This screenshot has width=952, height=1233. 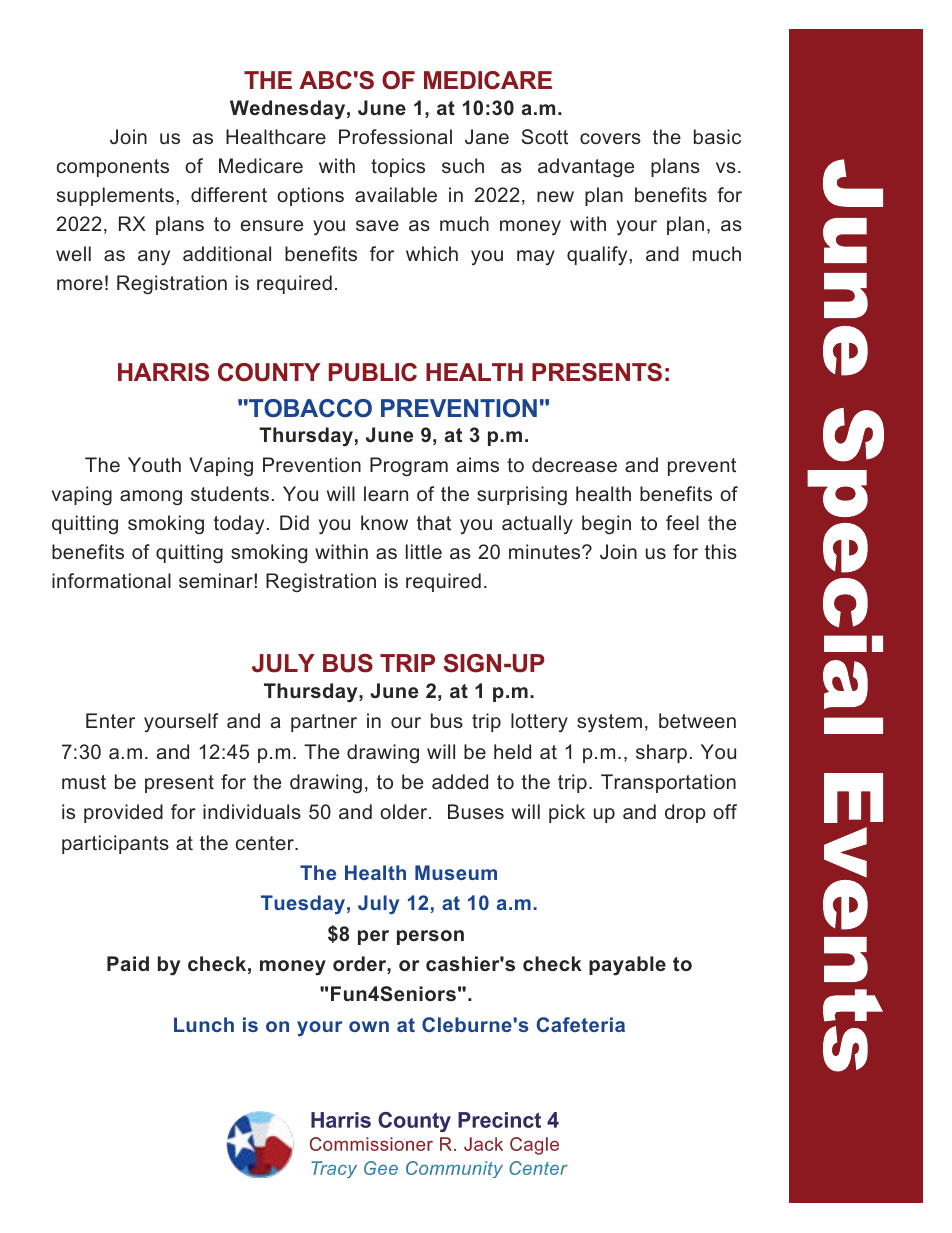 I want to click on system, so click(x=609, y=723).
